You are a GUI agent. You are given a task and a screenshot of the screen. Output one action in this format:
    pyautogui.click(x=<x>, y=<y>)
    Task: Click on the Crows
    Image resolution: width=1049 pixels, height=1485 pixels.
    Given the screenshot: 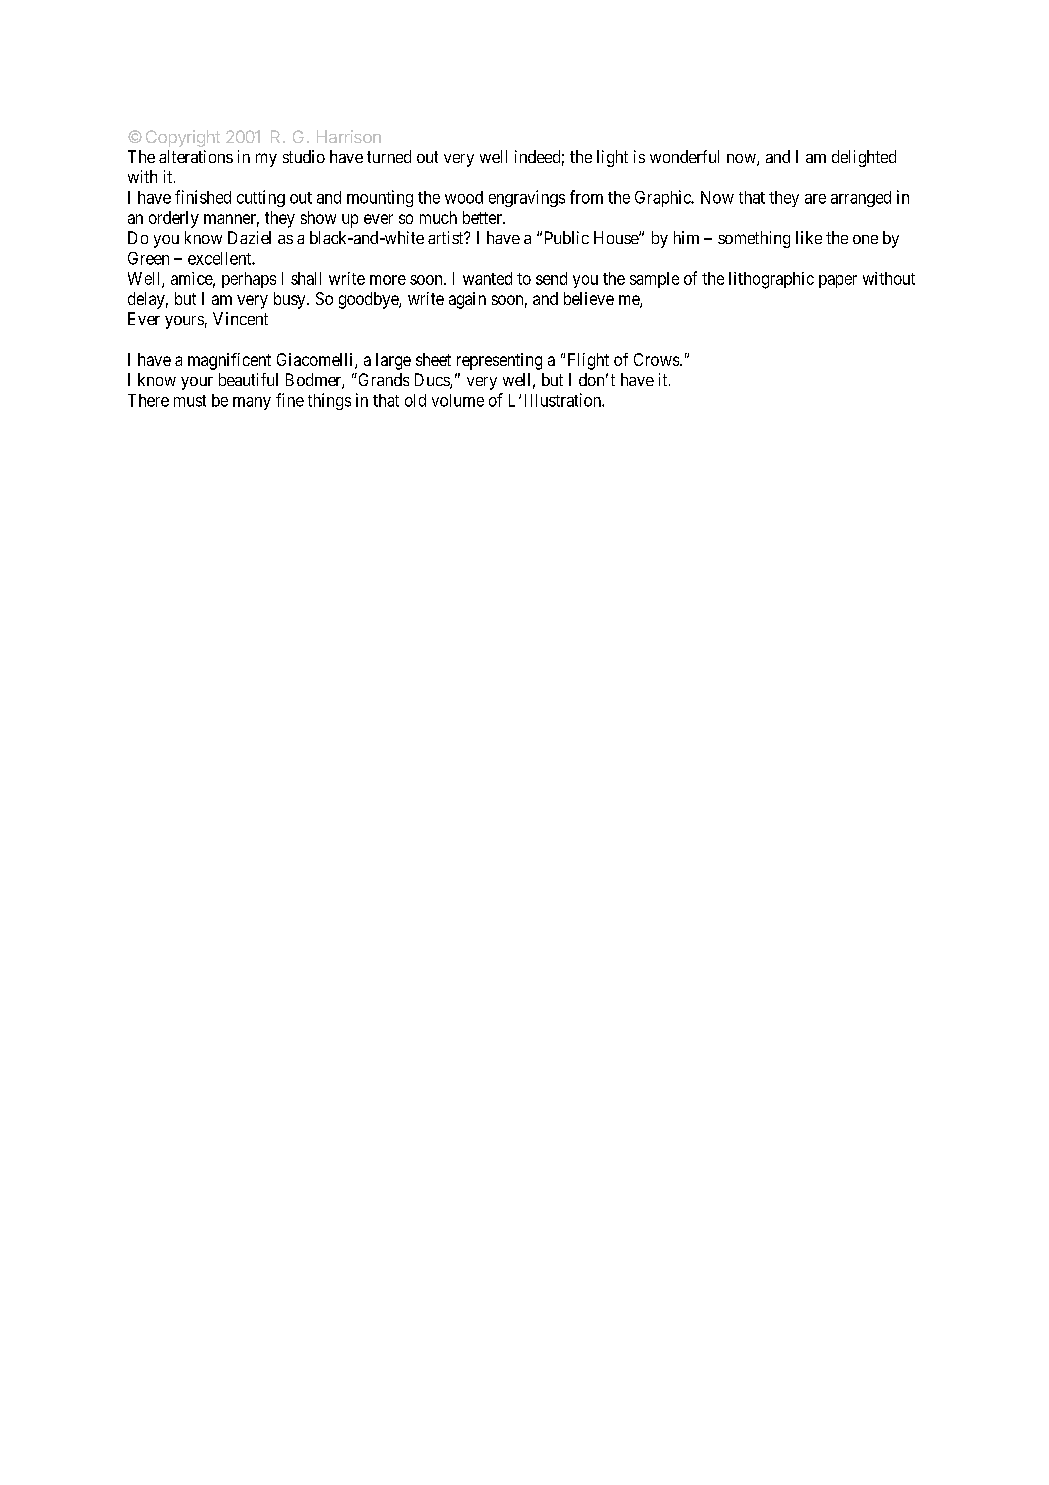 What is the action you would take?
    pyautogui.click(x=656, y=359)
